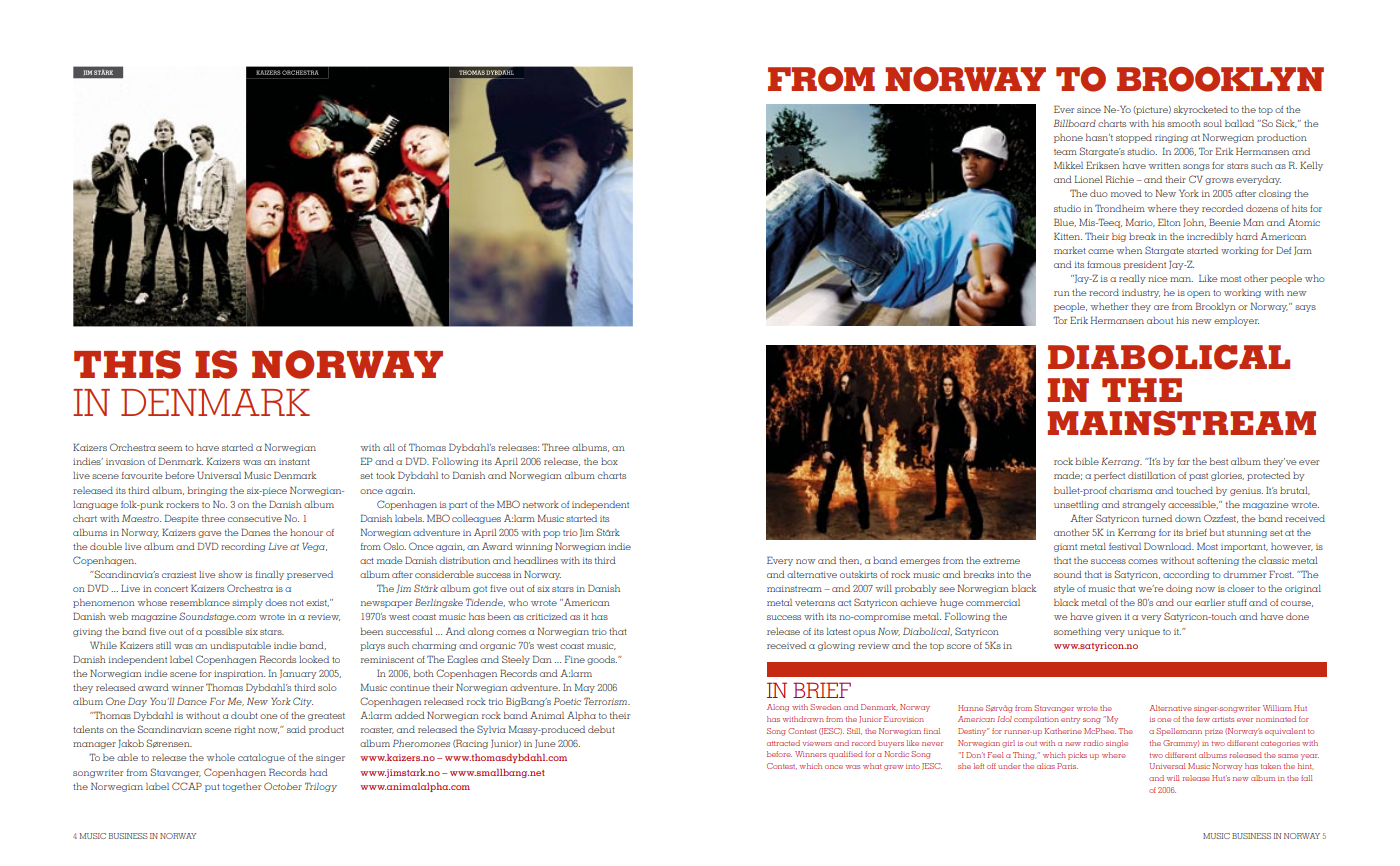 The height and width of the document is (866, 1400). Describe the element at coordinates (1065, 152) in the document. I see `team` at that location.
